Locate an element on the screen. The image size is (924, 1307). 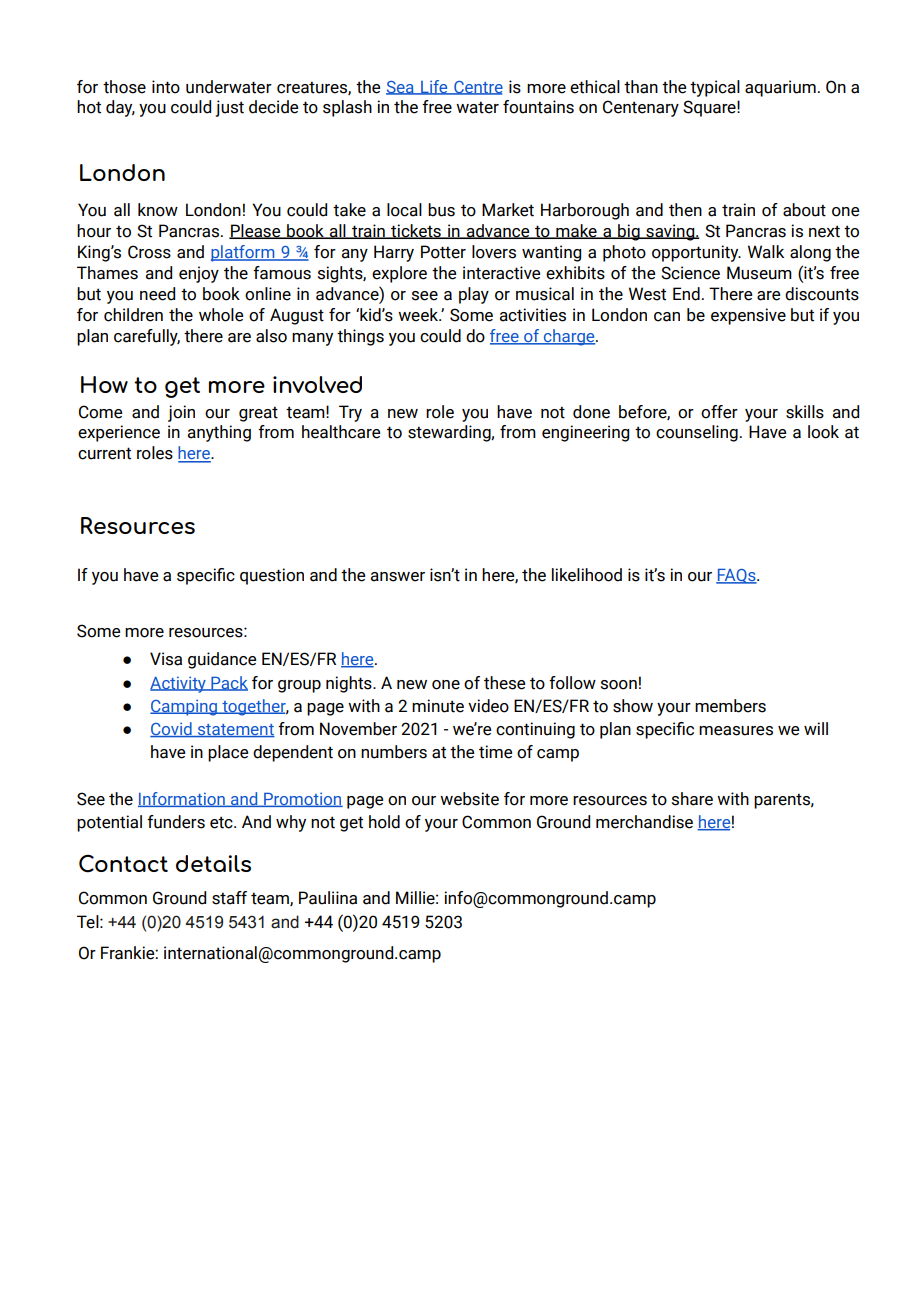
details is located at coordinates (213, 863).
